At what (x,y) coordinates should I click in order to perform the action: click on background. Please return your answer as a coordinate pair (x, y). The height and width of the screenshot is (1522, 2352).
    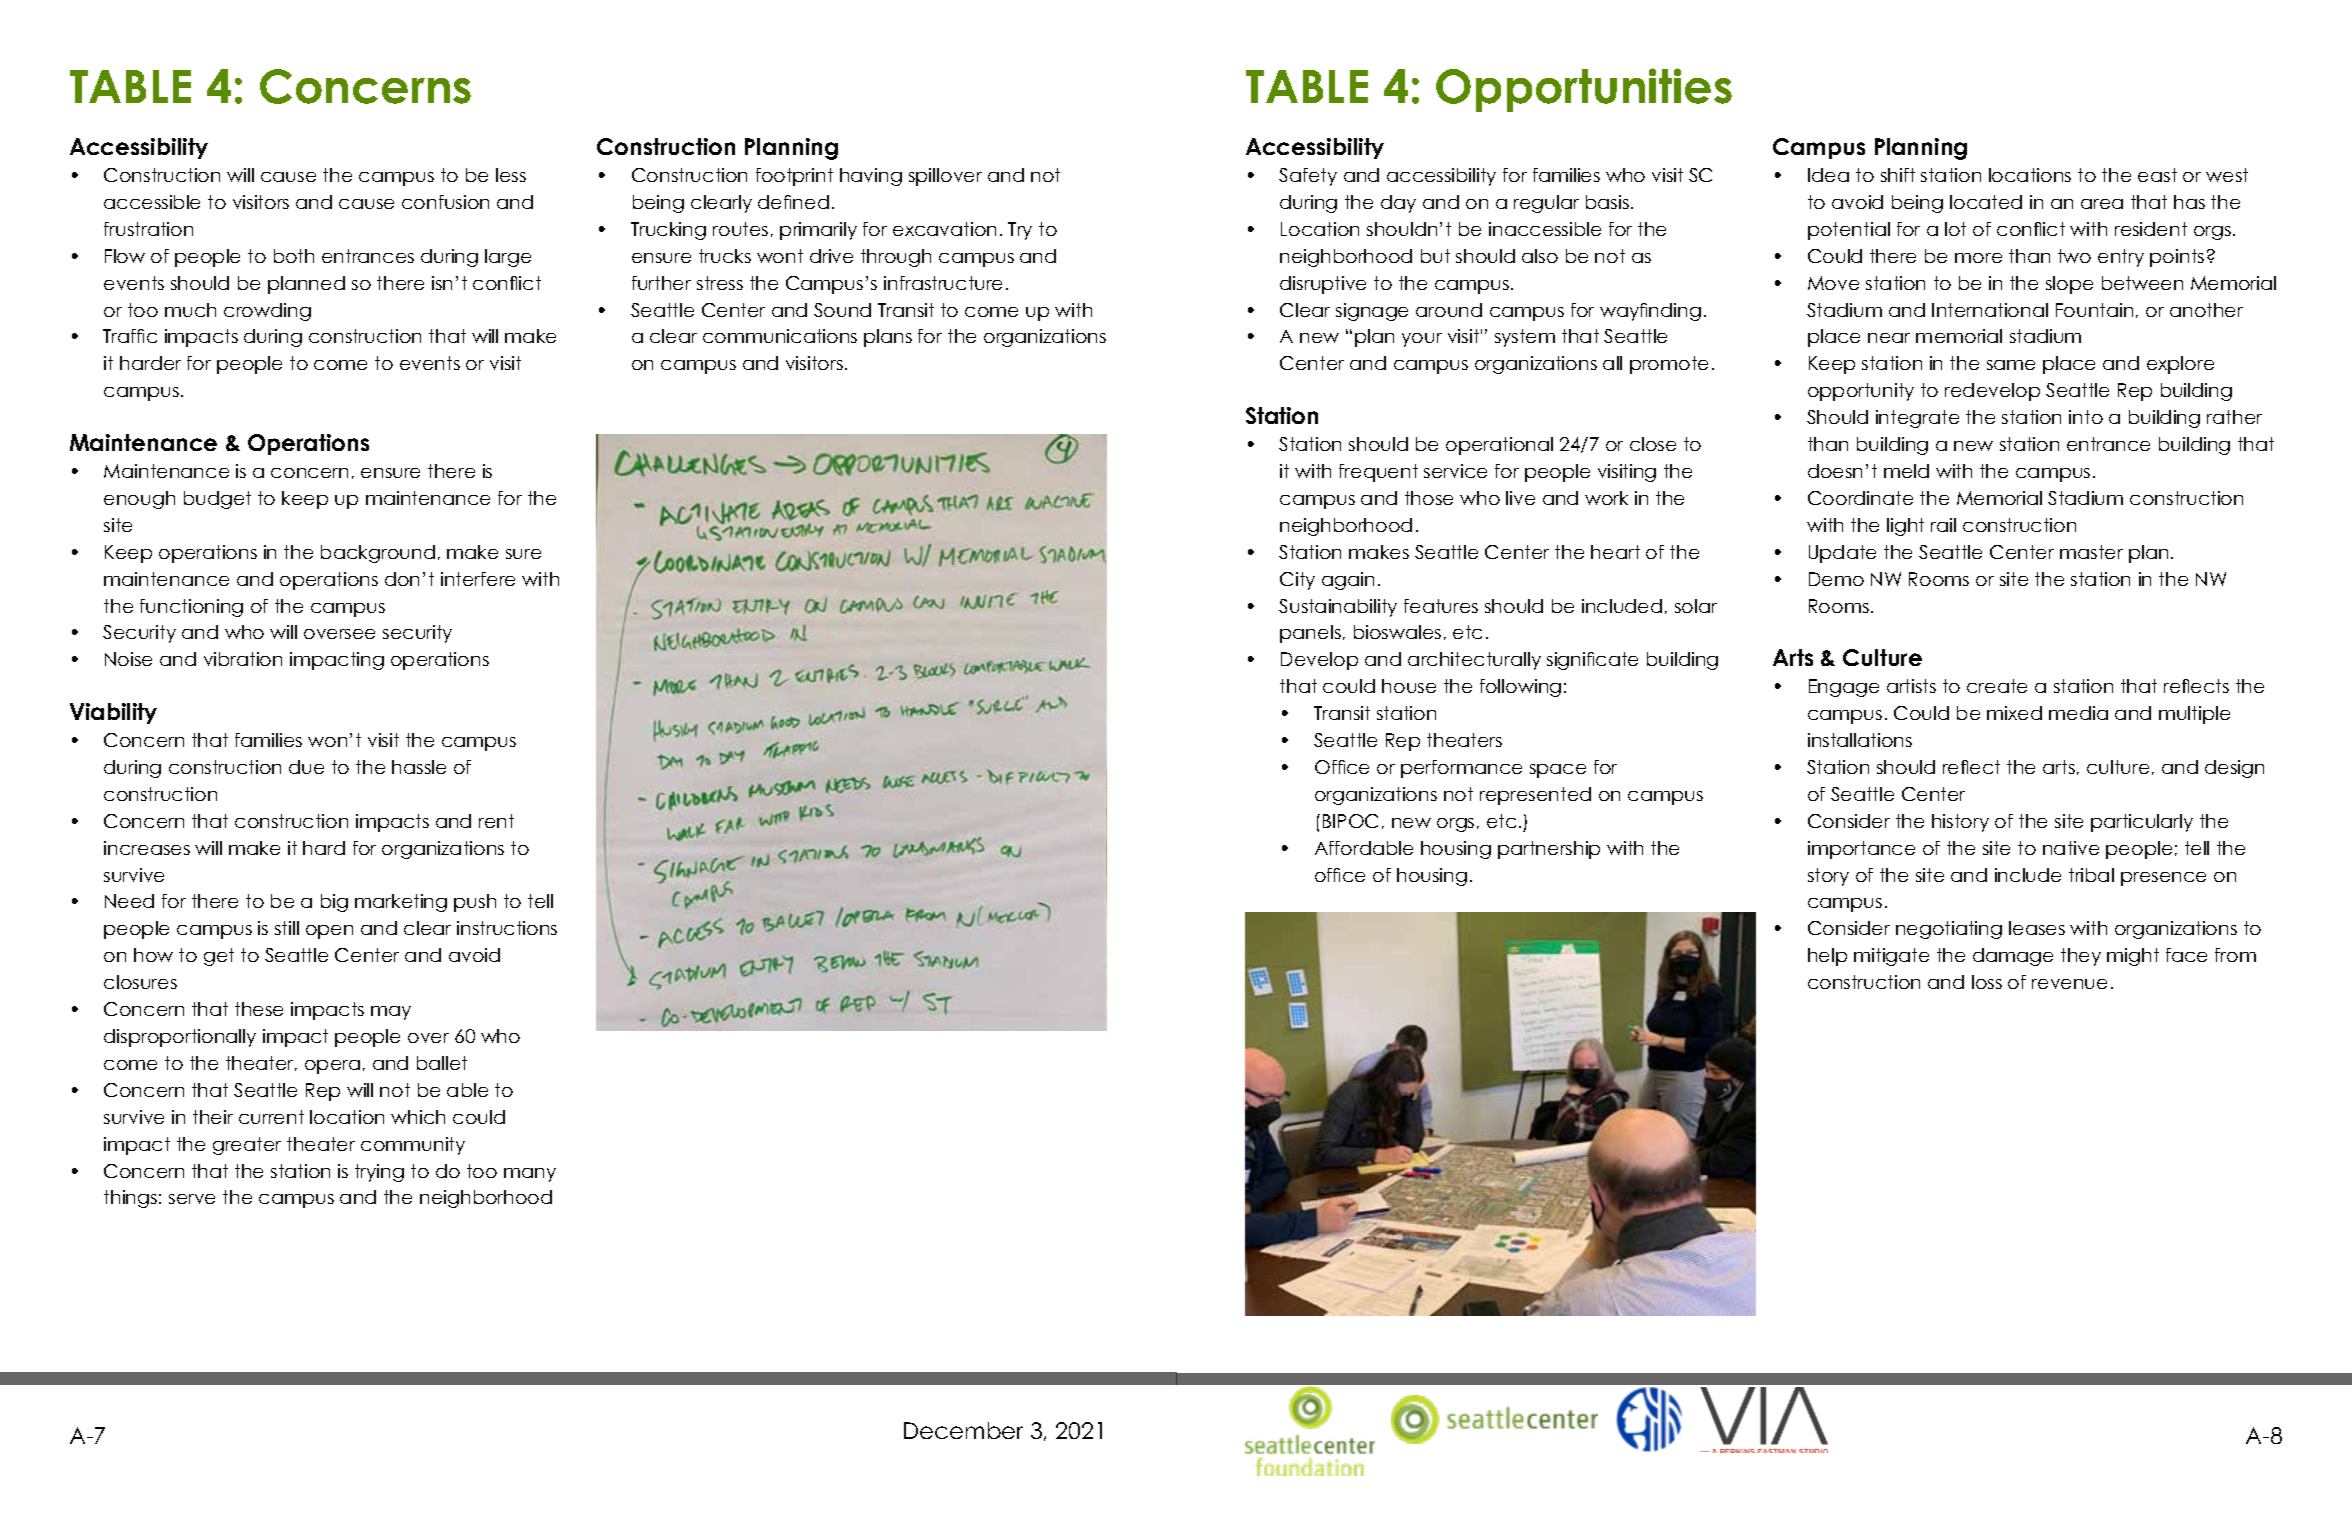
    Looking at the image, I should click on (378, 554).
